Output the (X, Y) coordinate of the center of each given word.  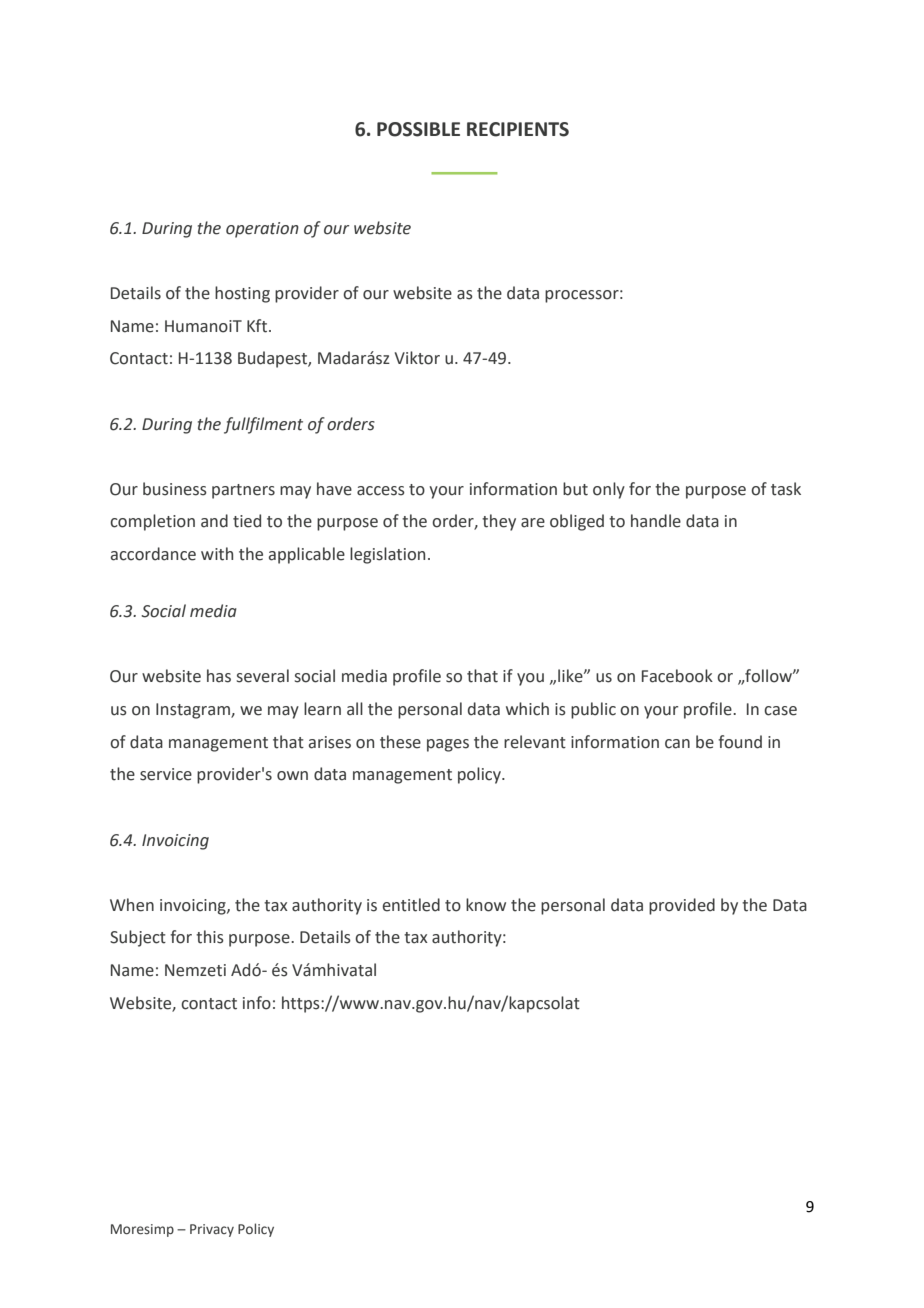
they (499, 522)
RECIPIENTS (518, 129)
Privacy (212, 1230)
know (486, 905)
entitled (411, 905)
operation (262, 230)
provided (682, 906)
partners (243, 491)
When (132, 905)
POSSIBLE (418, 129)
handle (656, 521)
